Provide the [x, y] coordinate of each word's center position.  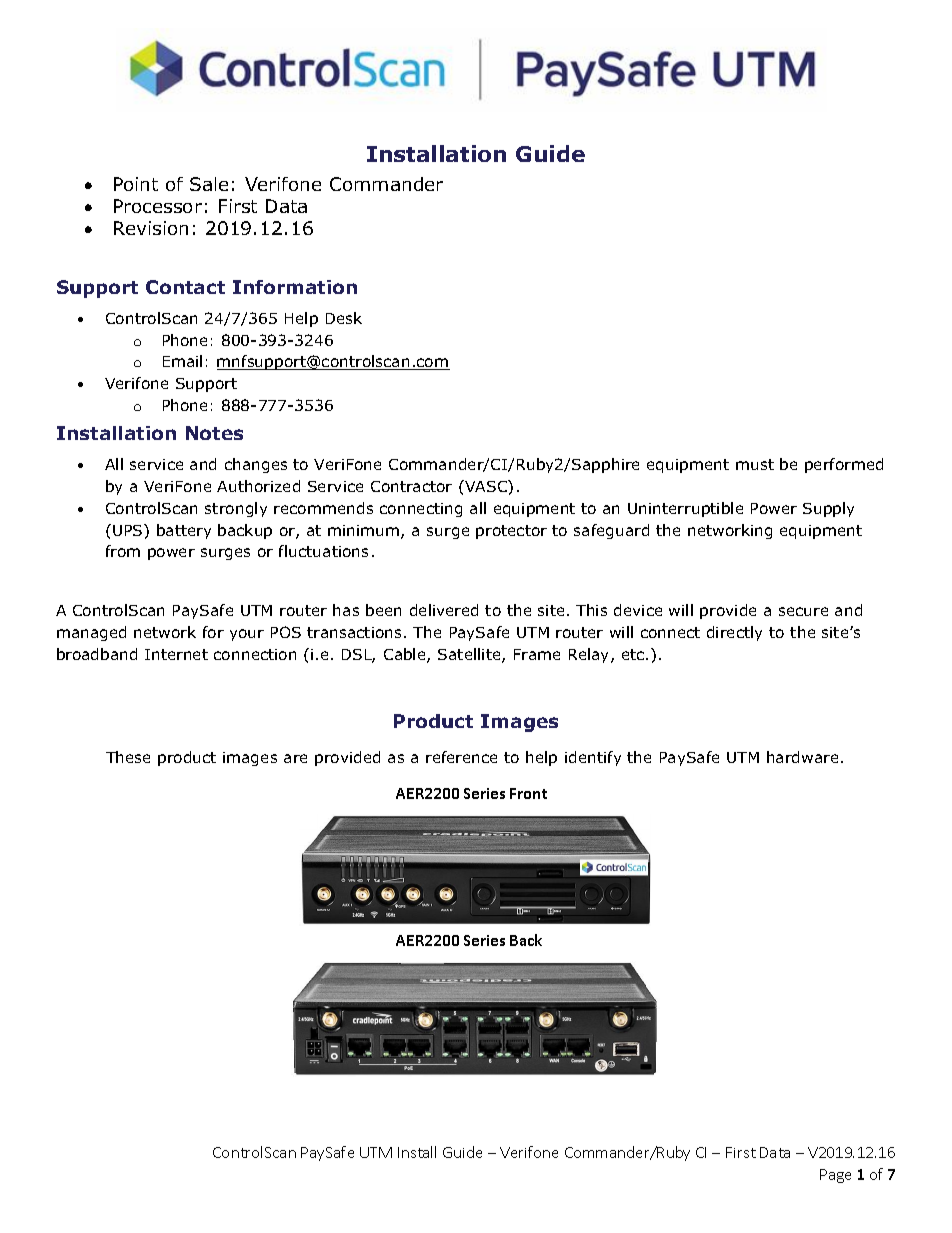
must [755, 464]
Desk [344, 318]
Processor [158, 206]
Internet [176, 654]
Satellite [470, 655]
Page [835, 1176]
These [128, 757]
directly [734, 633]
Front [528, 793]
